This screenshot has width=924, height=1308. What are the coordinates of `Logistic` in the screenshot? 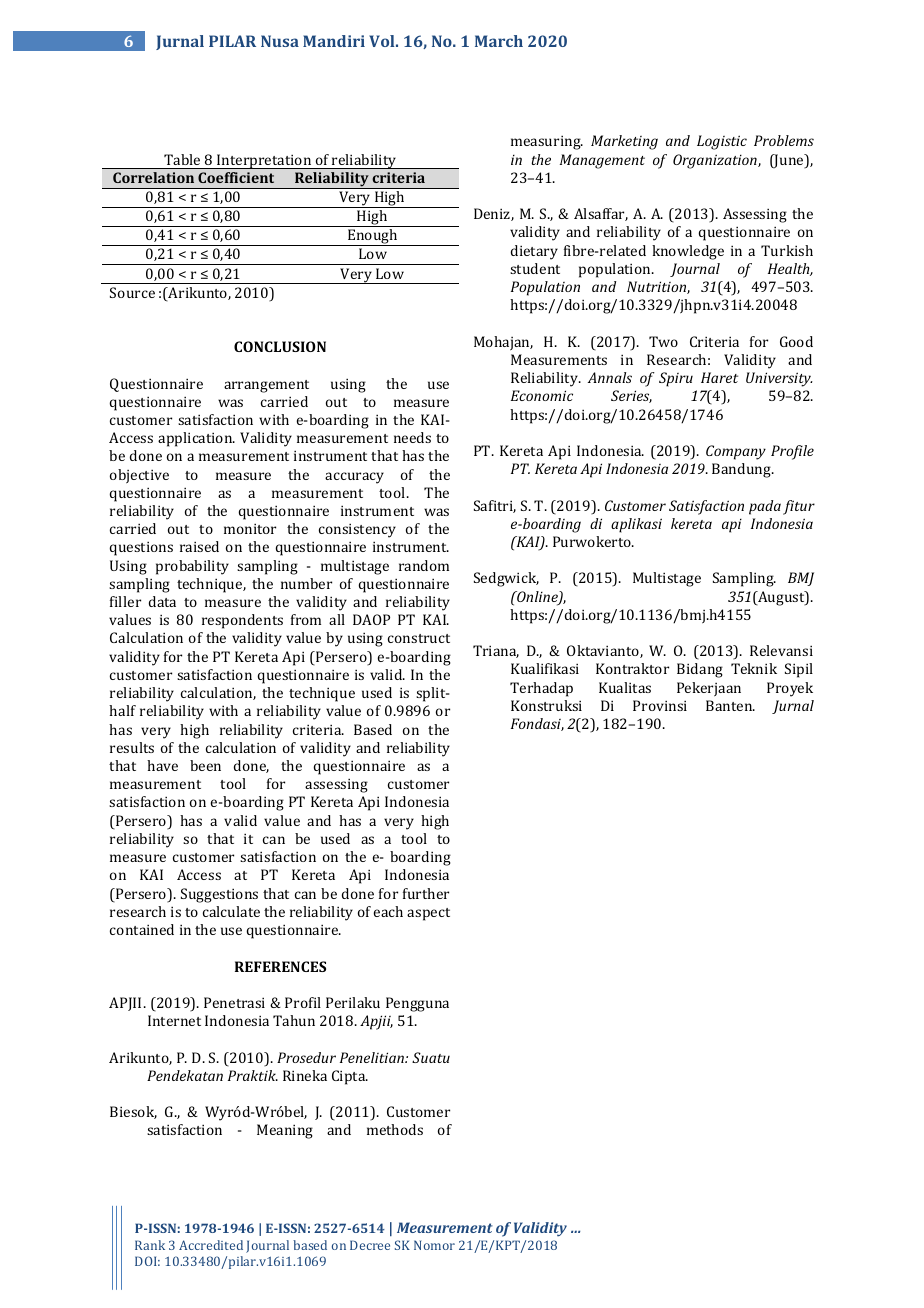 It's located at (722, 142).
